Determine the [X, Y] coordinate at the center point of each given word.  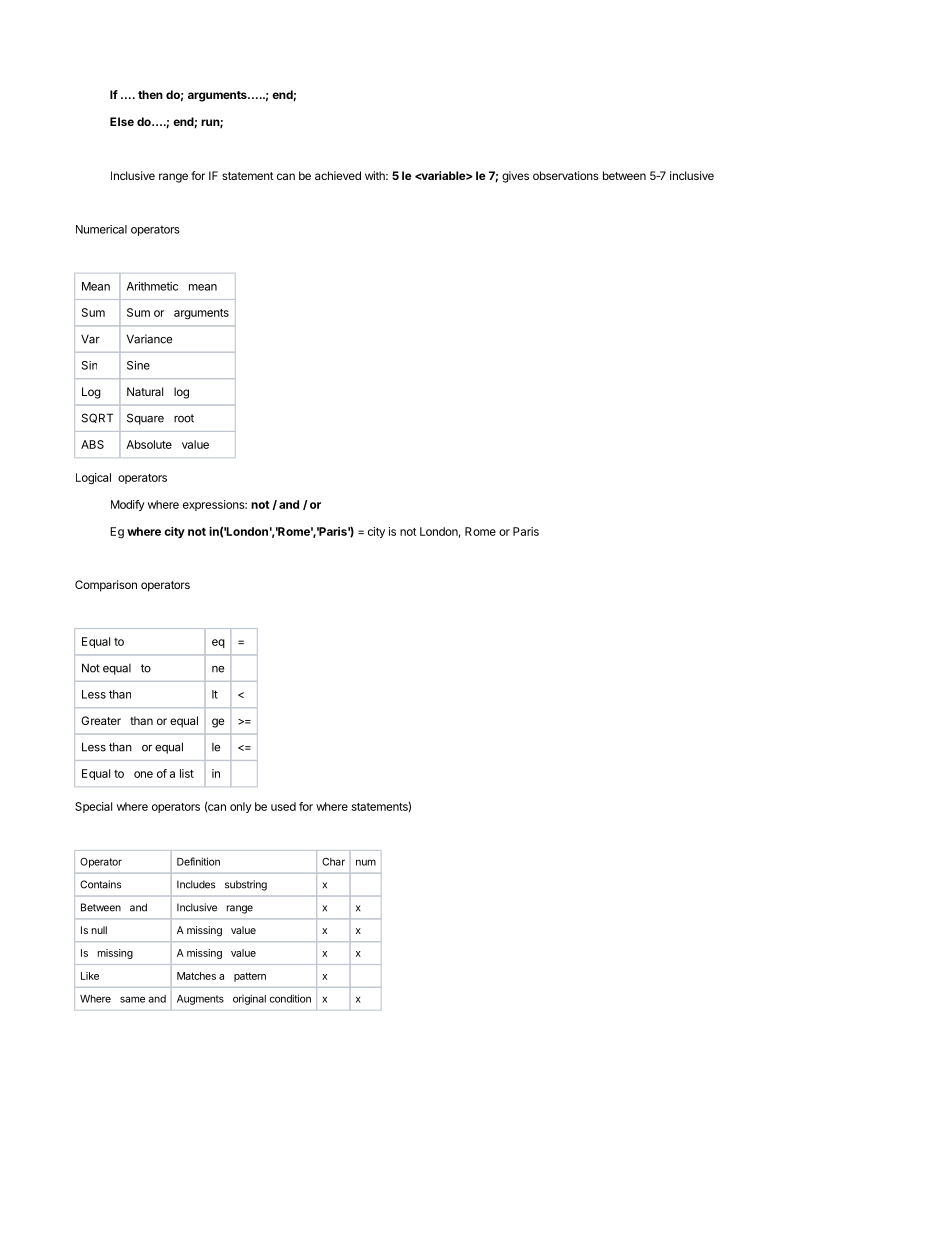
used [283, 806]
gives [515, 177]
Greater [101, 720]
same [132, 999]
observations [566, 175]
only [241, 807]
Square [145, 419]
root [184, 418]
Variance [149, 339]
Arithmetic [152, 286]
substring [246, 885]
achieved [338, 175]
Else [122, 121]
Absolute [149, 444]
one [143, 774]
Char [333, 862]
